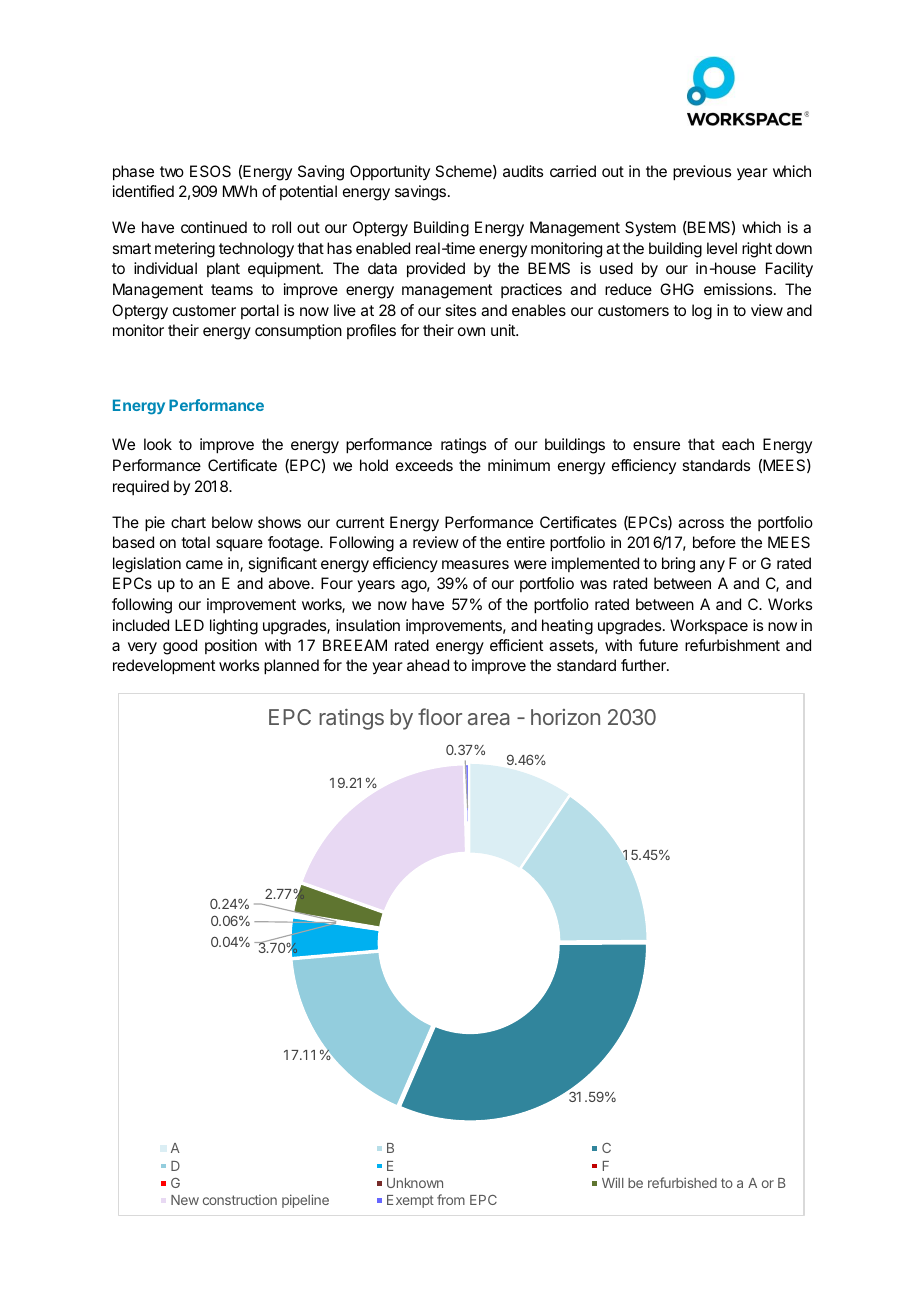 The image size is (924, 1308). What do you see at coordinates (214, 227) in the page?
I see `continued` at bounding box center [214, 227].
